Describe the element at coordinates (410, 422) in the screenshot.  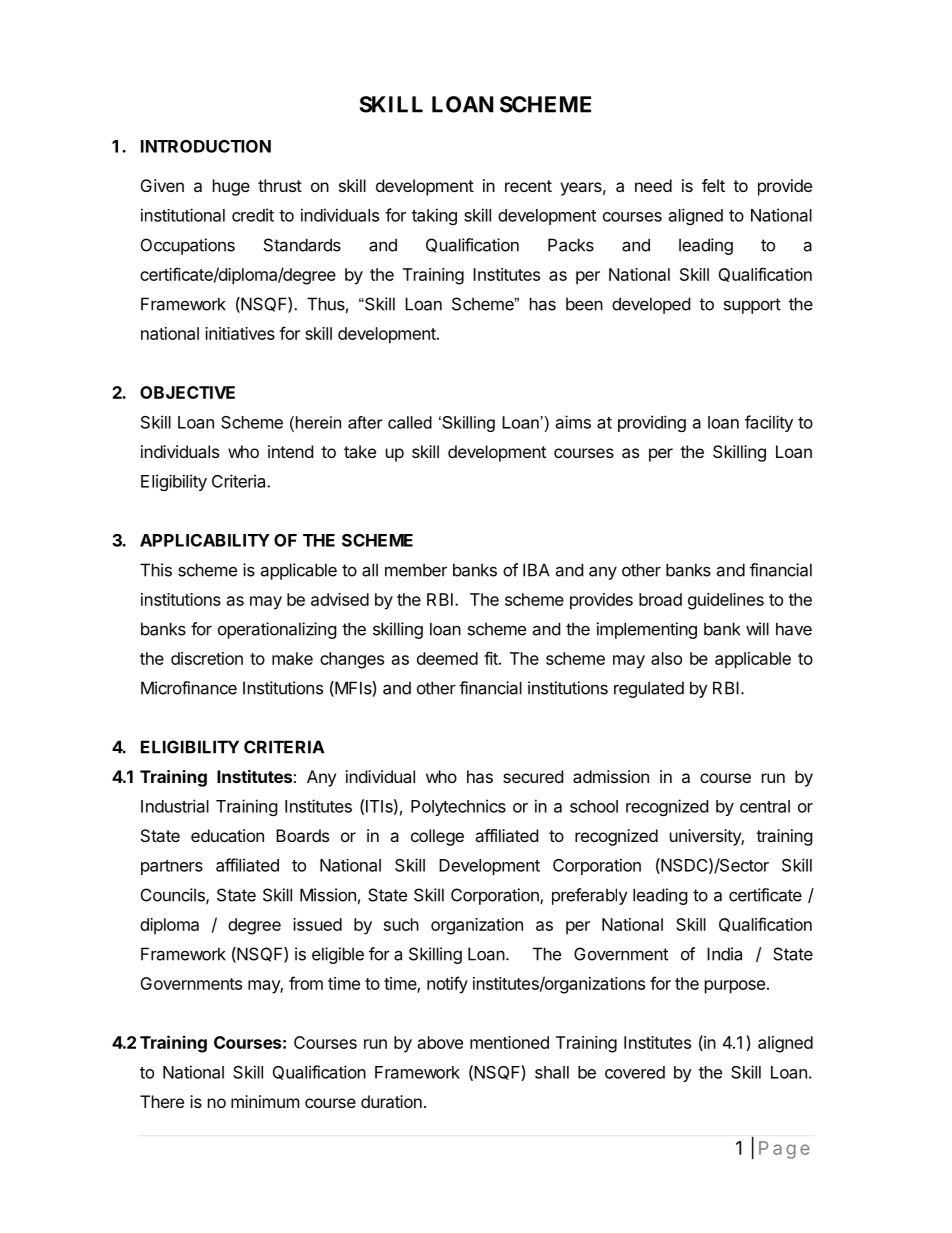
I see `called` at that location.
